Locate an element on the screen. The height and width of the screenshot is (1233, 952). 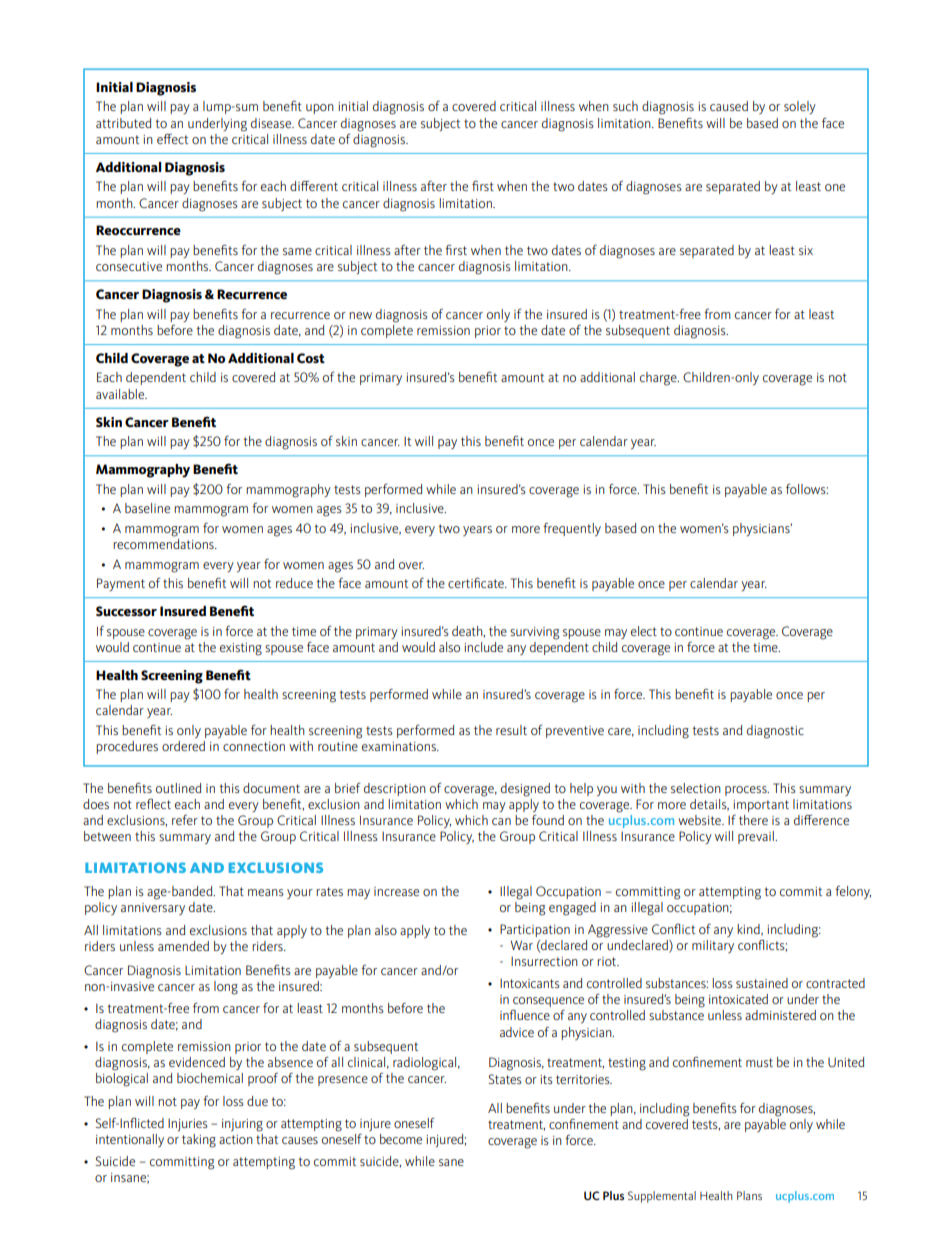
caused is located at coordinates (729, 106).
